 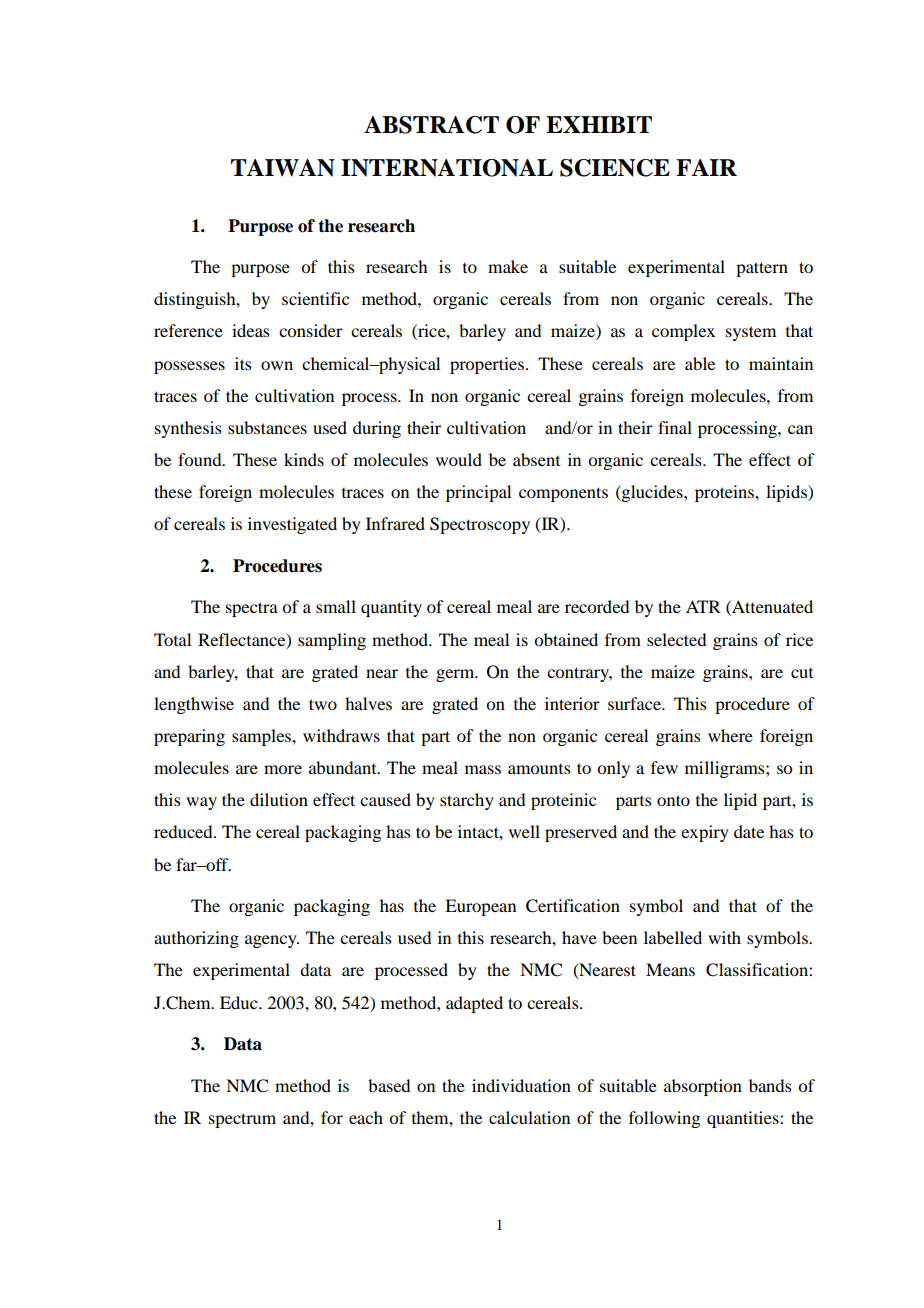 What do you see at coordinates (279, 799) in the screenshot?
I see `dilution` at bounding box center [279, 799].
